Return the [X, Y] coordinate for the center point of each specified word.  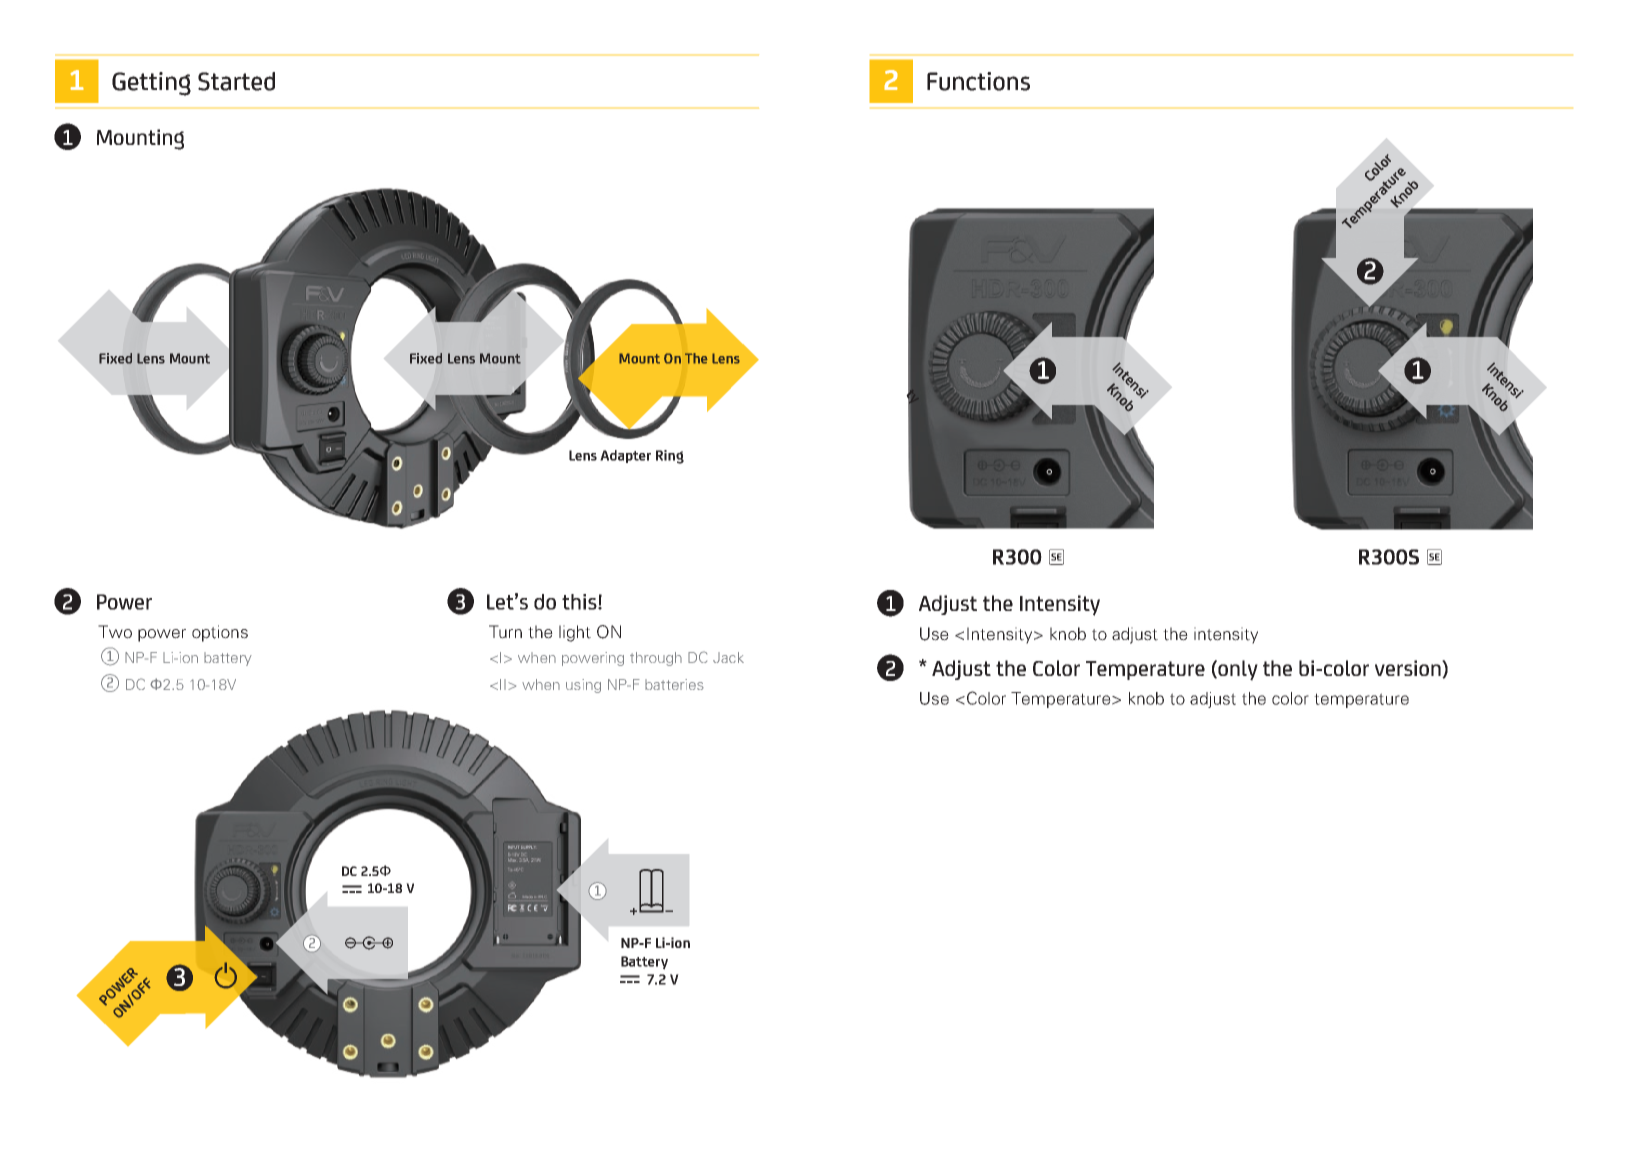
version [1409, 669]
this [580, 602]
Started [236, 81]
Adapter [625, 456]
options [220, 633]
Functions [978, 81]
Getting [151, 84]
